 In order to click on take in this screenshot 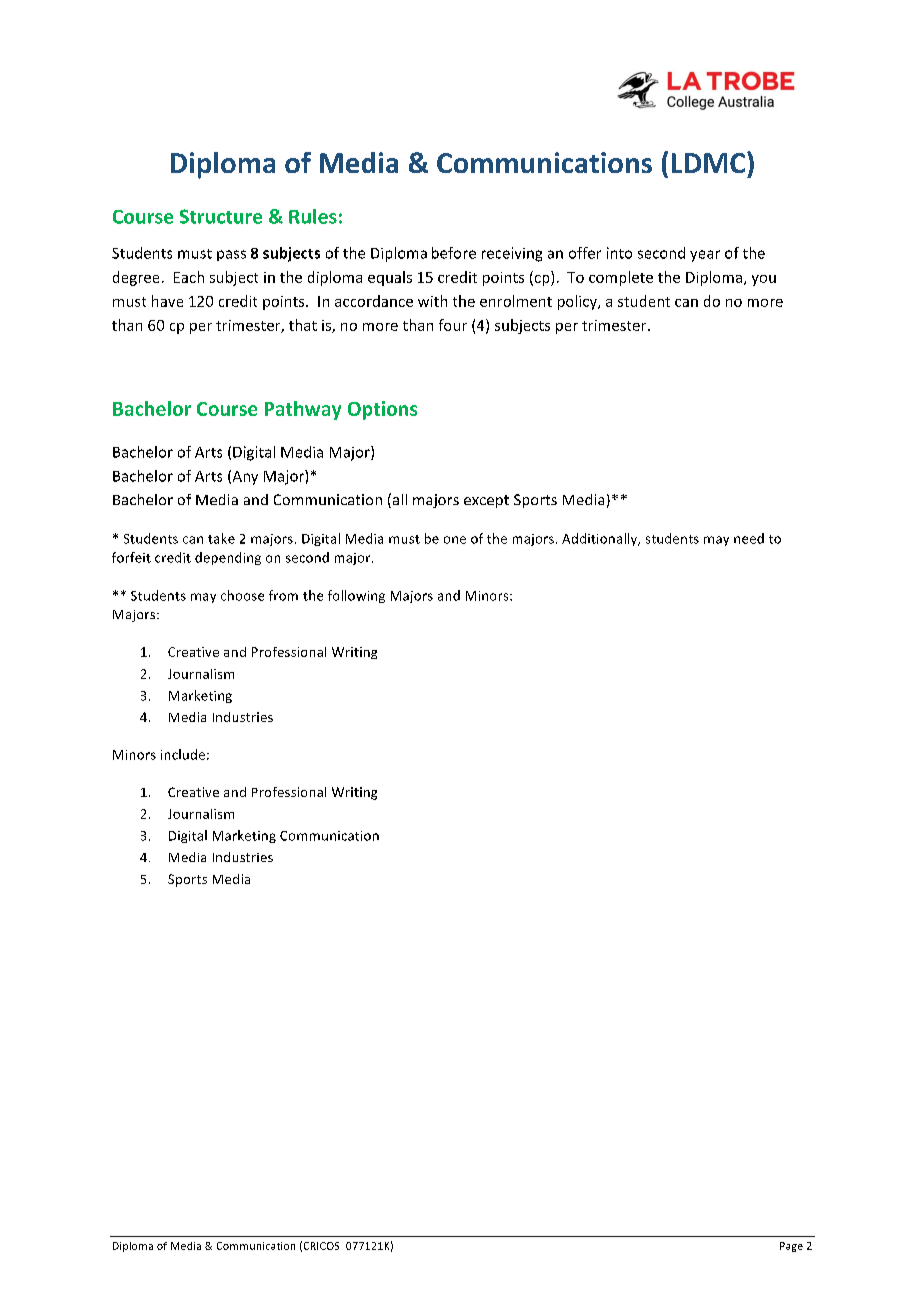, I will do `click(221, 538)`.
